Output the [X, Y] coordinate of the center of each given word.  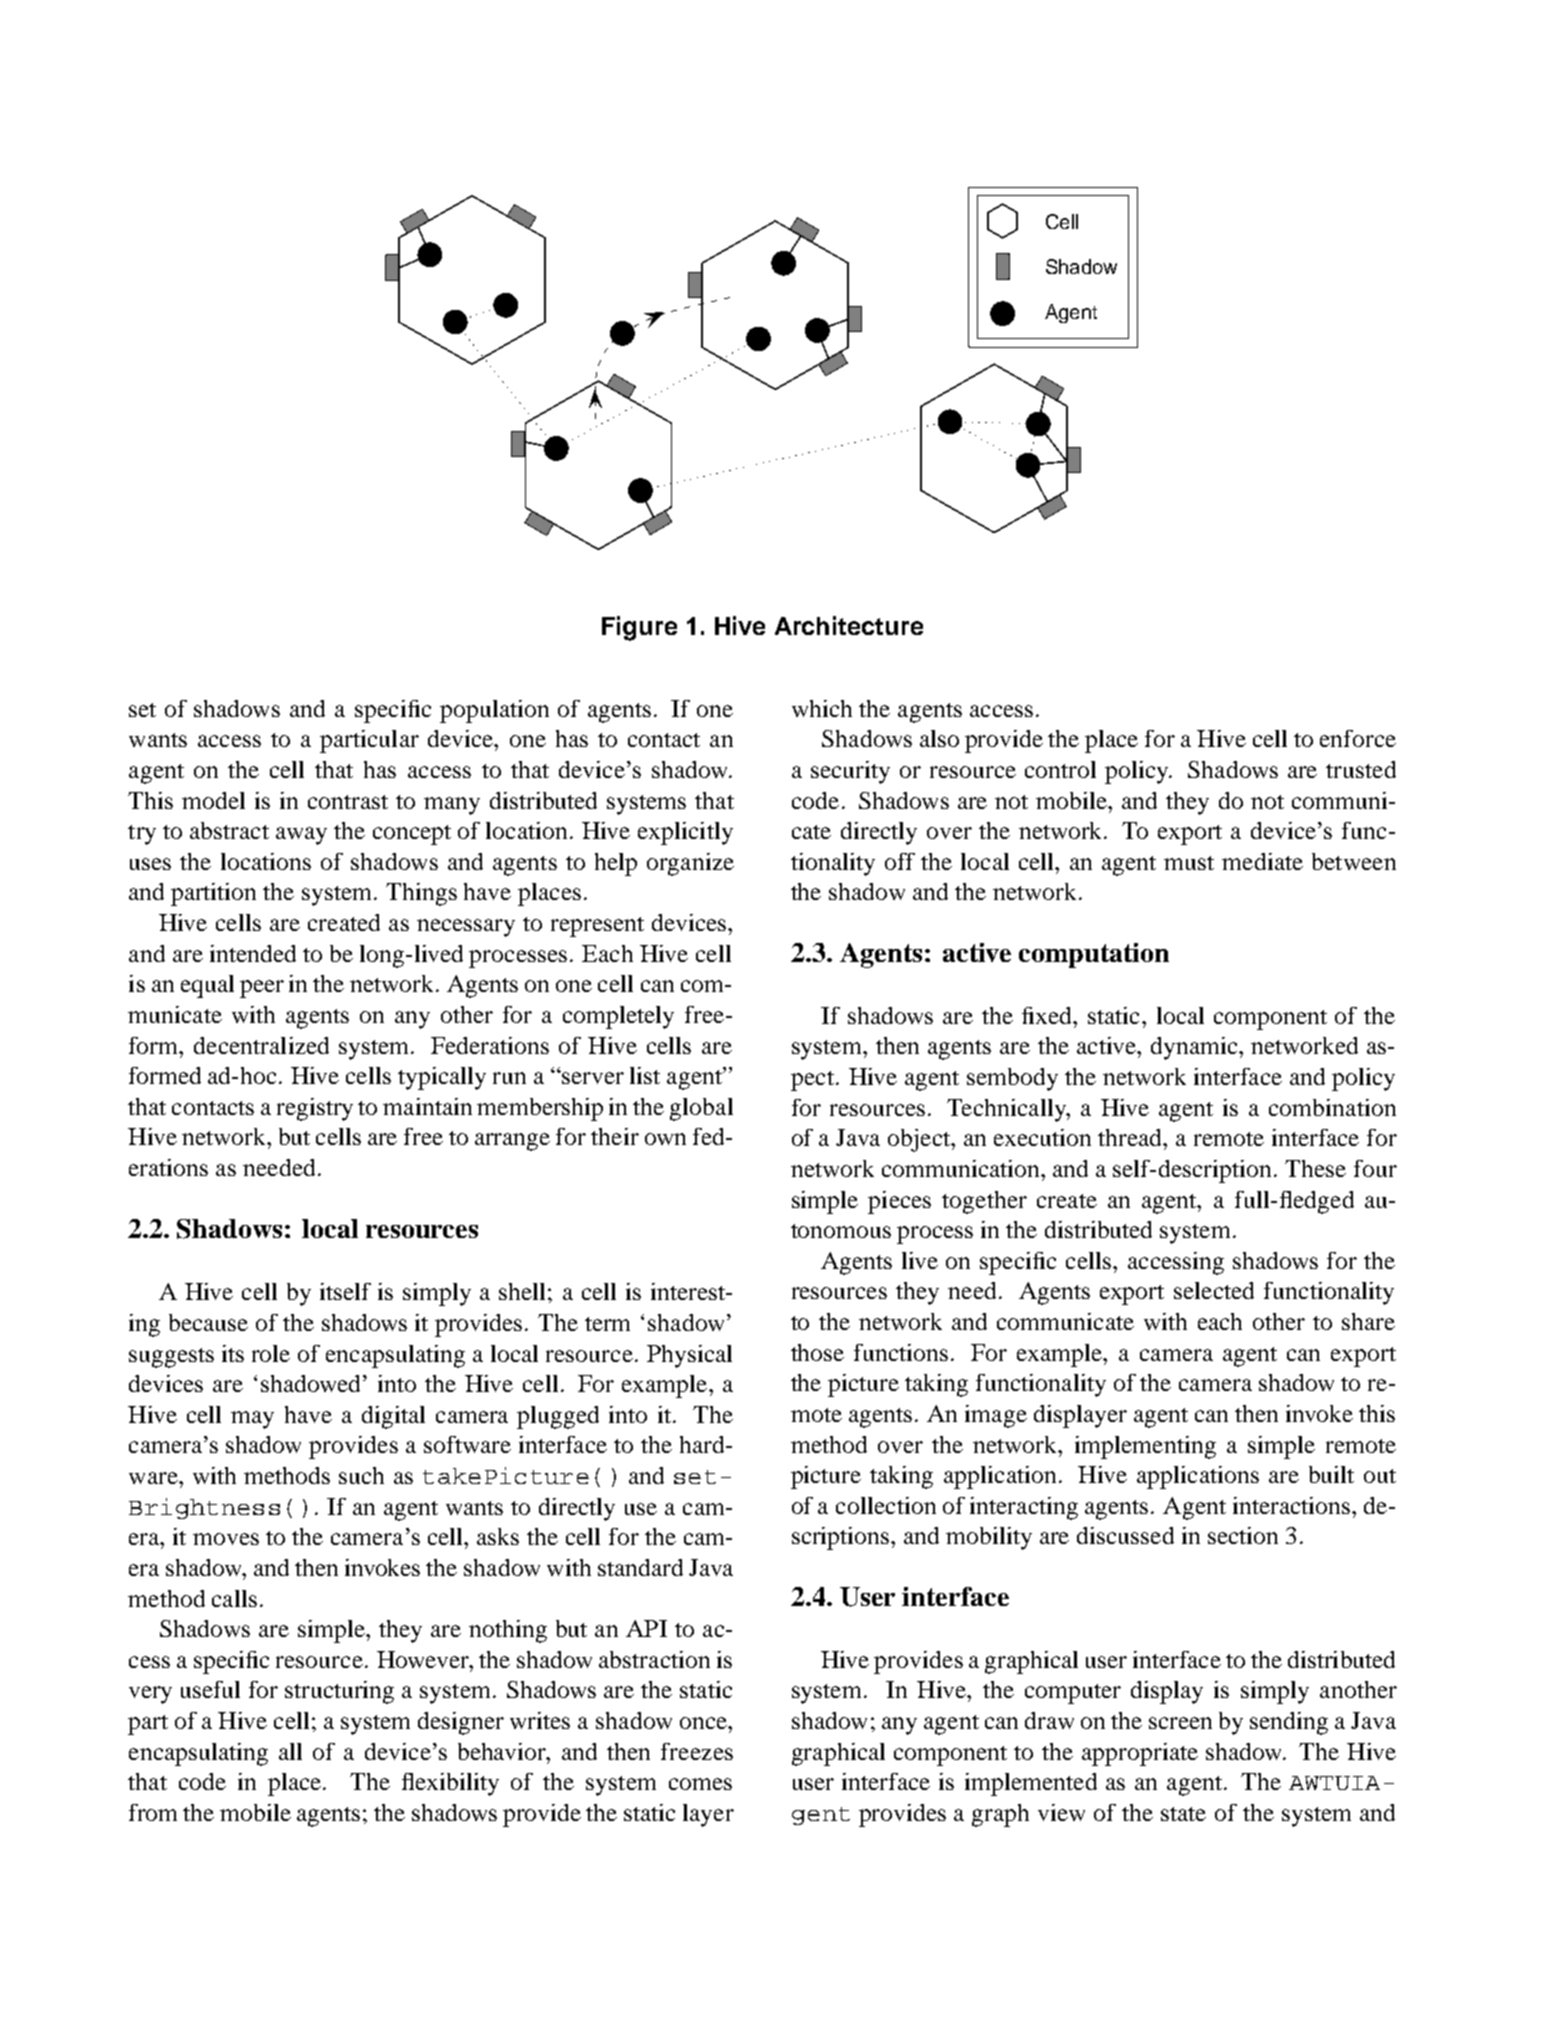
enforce [1358, 738]
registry [315, 1109]
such [361, 1475]
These [1315, 1168]
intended [253, 953]
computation [1094, 955]
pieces [899, 1202]
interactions [1293, 1505]
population [494, 711]
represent [597, 927]
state [1183, 1814]
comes [700, 1784]
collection [886, 1505]
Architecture [849, 625]
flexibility [450, 1784]
